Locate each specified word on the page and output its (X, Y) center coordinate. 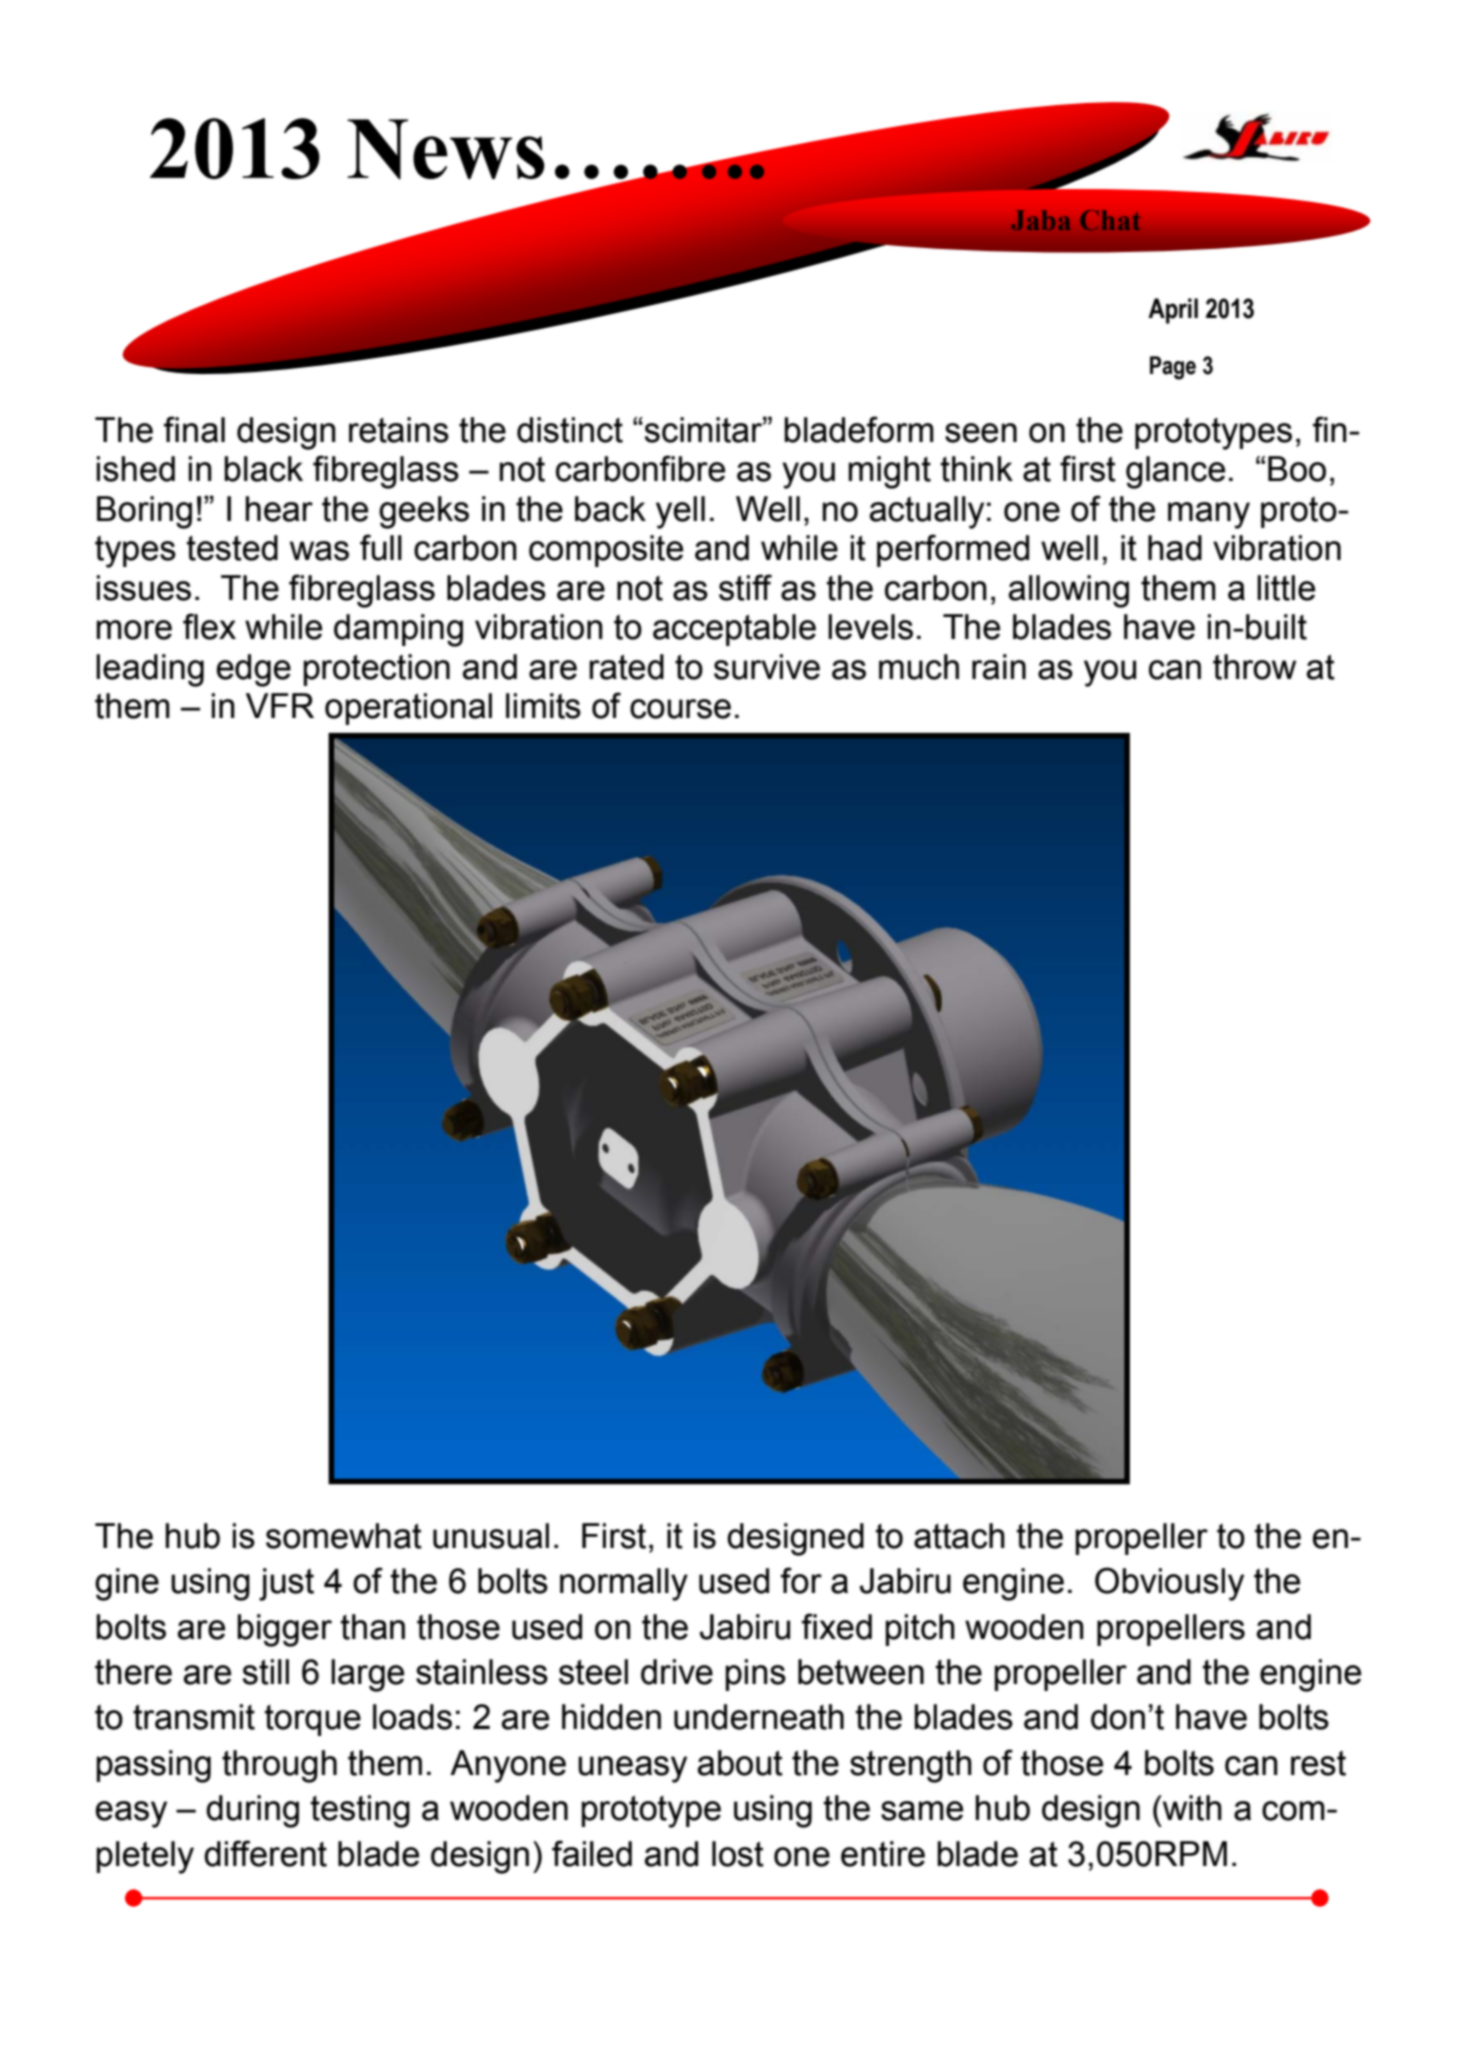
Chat (1110, 220)
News (446, 149)
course (680, 709)
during (252, 1811)
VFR (280, 705)
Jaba (1041, 220)
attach (959, 1536)
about (740, 1763)
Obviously (1169, 1584)
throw (1254, 667)
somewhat (344, 1536)
